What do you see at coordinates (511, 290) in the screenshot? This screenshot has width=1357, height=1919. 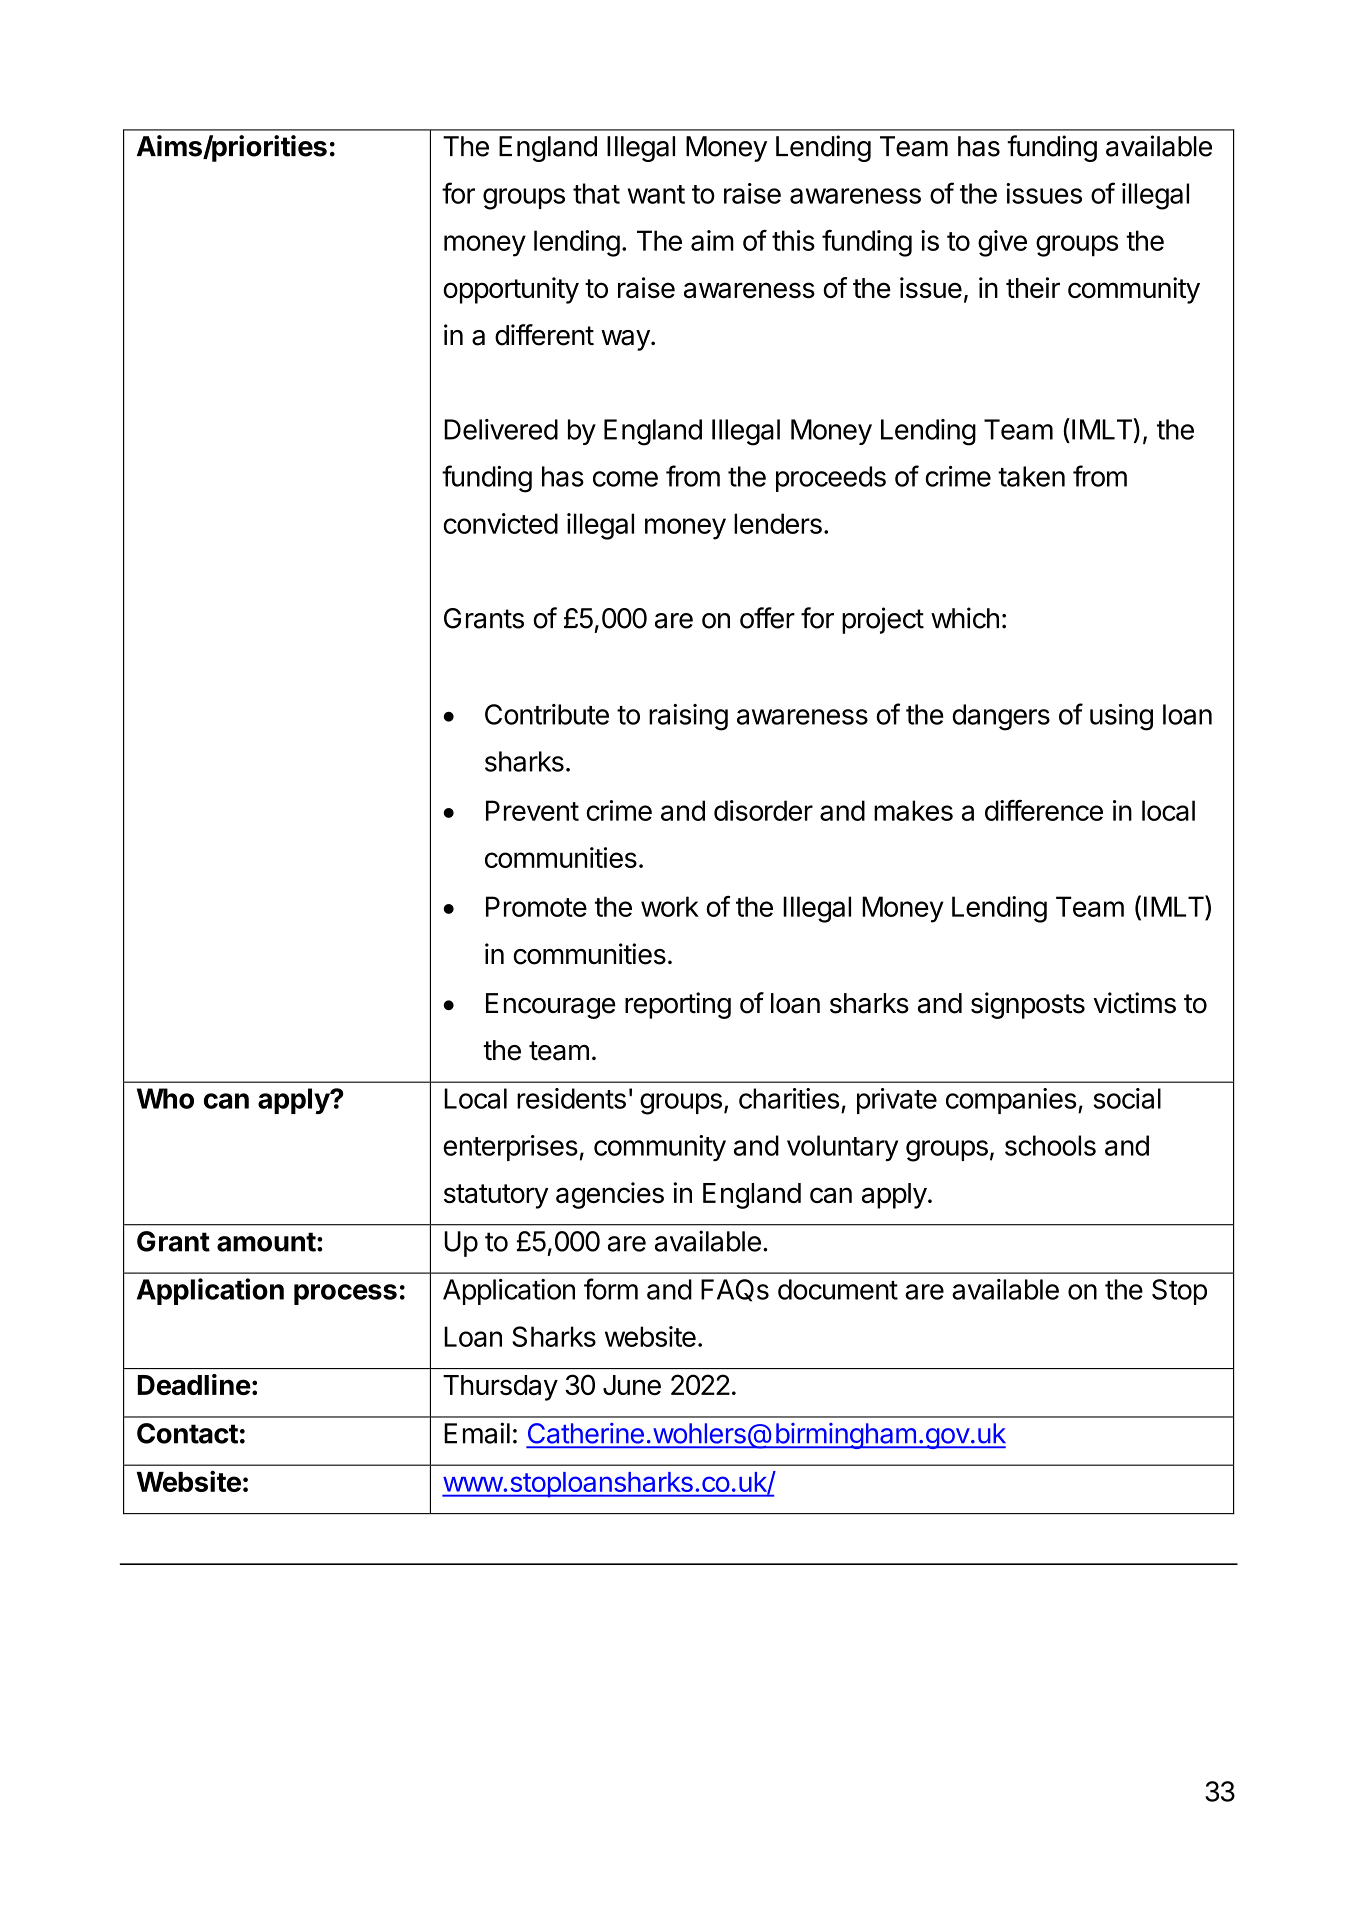 I see `opportunity` at bounding box center [511, 290].
